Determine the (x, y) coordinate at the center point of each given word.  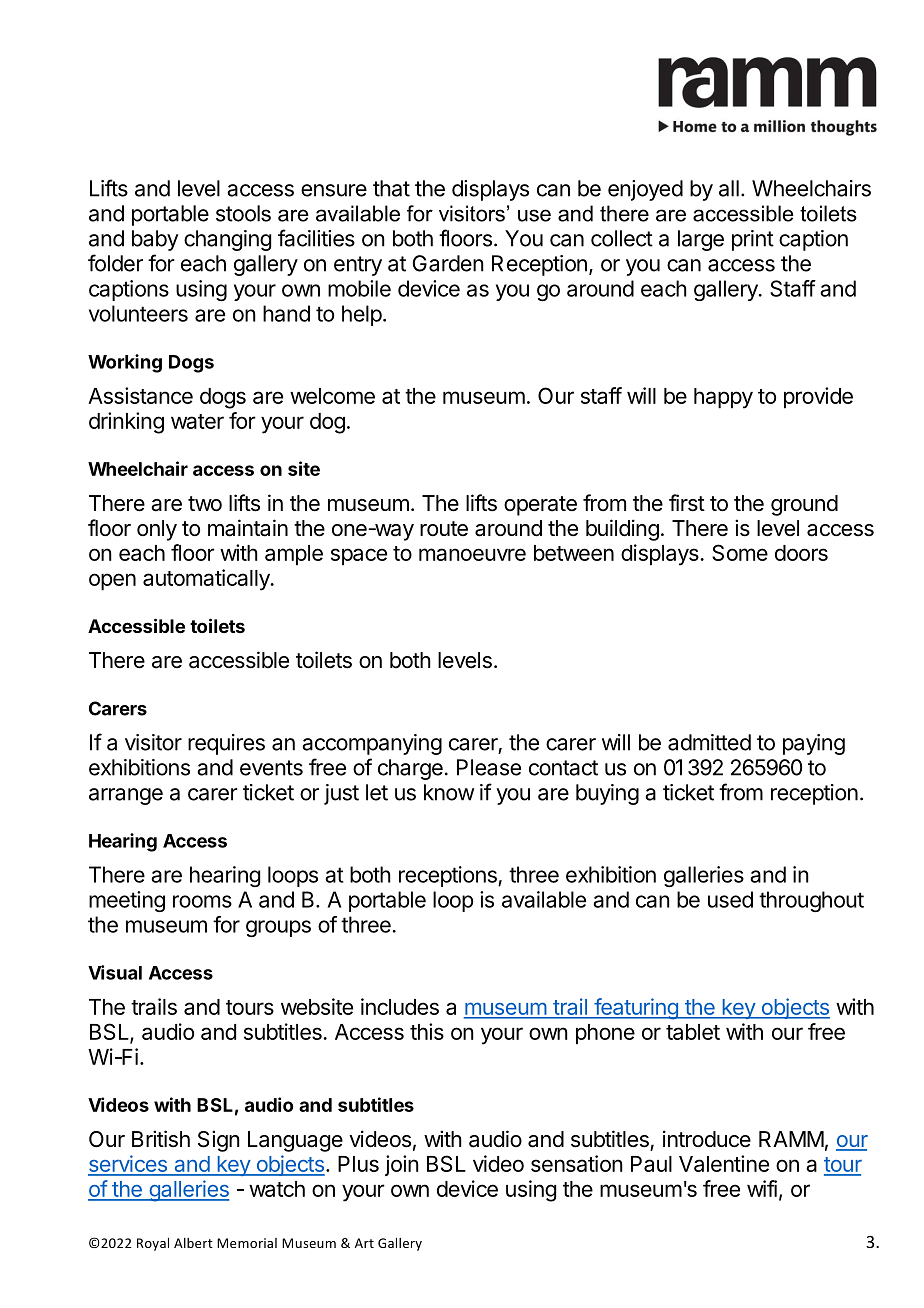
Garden (448, 263)
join (402, 1165)
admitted (709, 742)
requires (226, 744)
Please (489, 767)
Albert (193, 1243)
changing (227, 240)
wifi (762, 1188)
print (753, 240)
